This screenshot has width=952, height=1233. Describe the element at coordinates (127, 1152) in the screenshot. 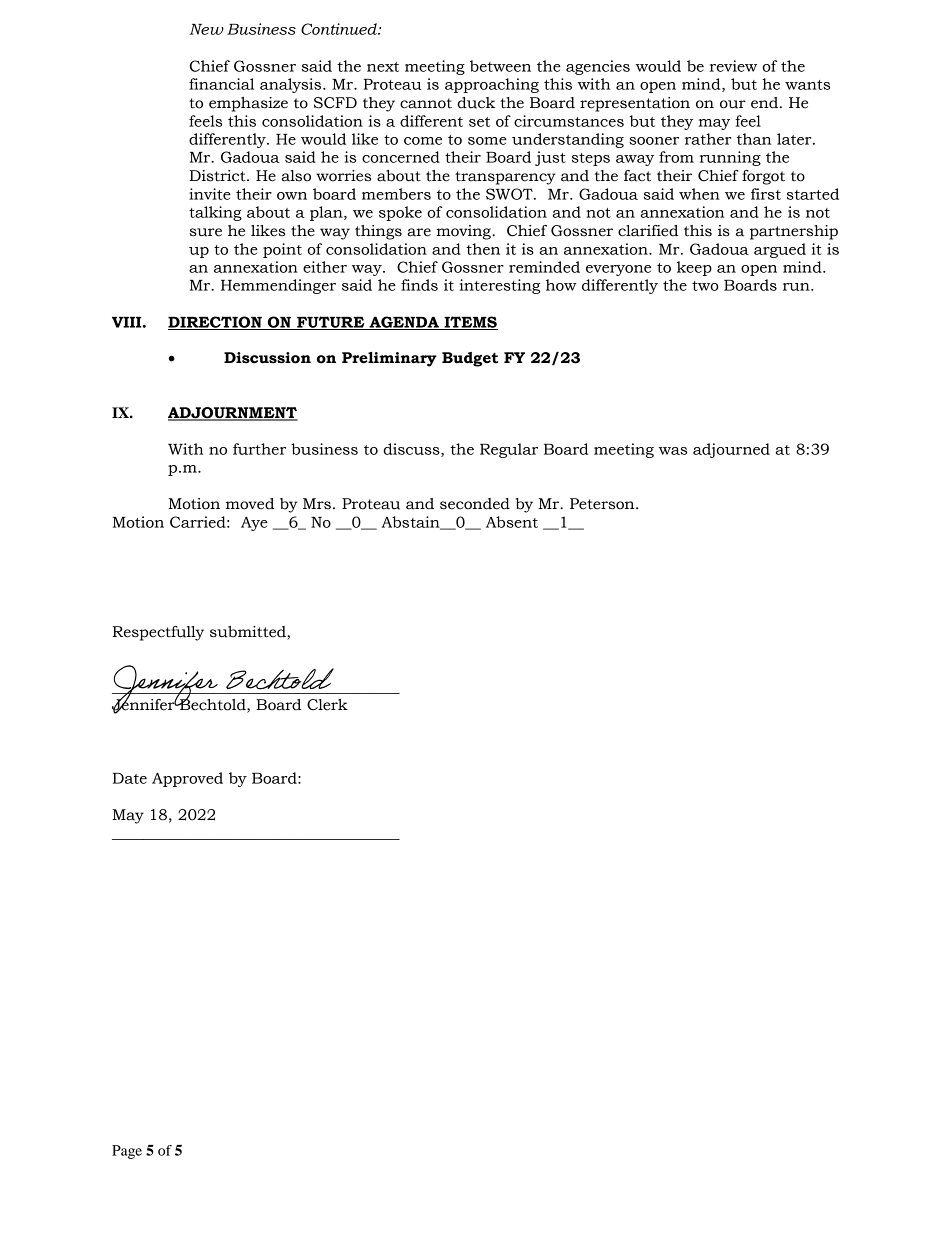

I see `Page` at that location.
